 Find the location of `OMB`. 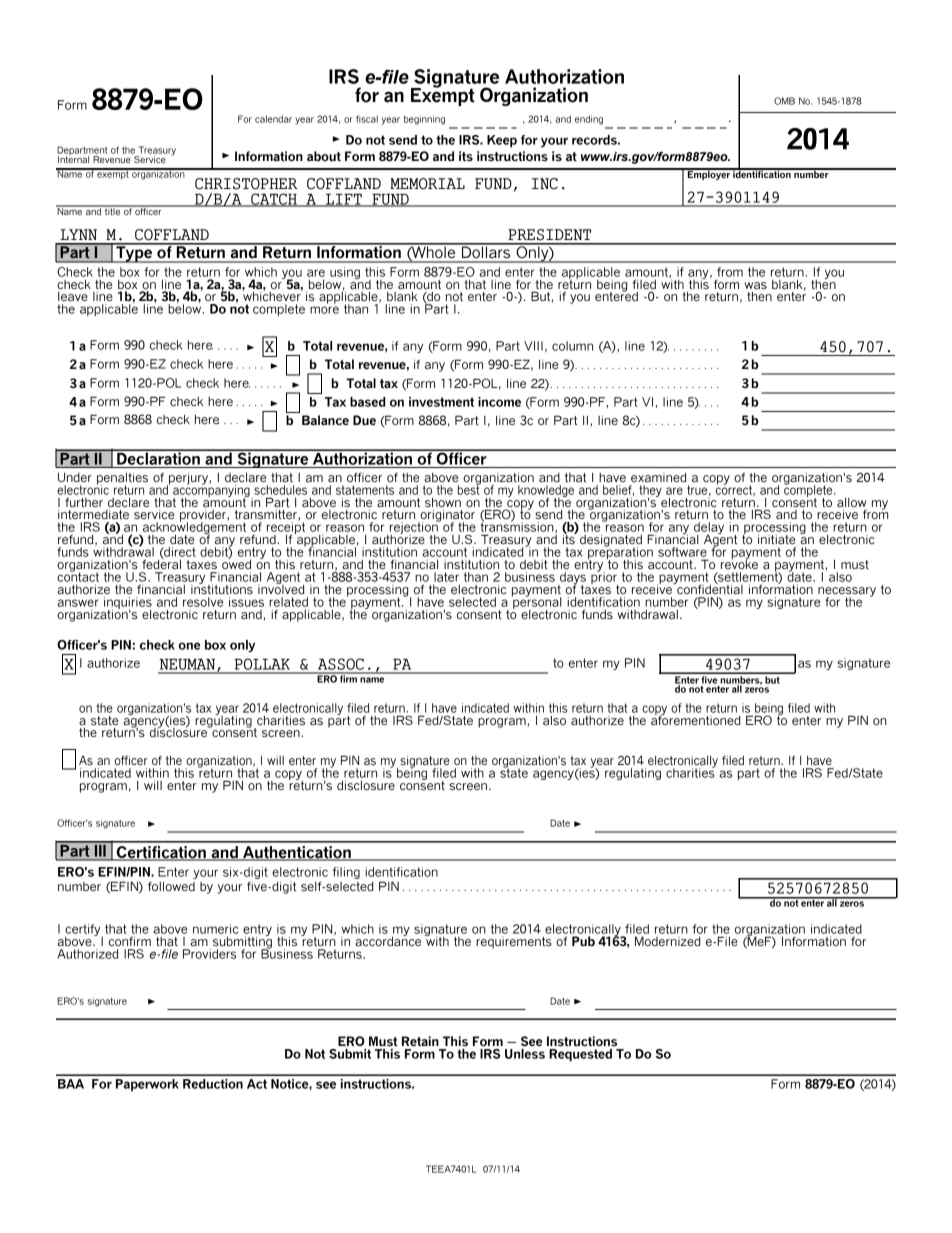

OMB is located at coordinates (784, 101).
